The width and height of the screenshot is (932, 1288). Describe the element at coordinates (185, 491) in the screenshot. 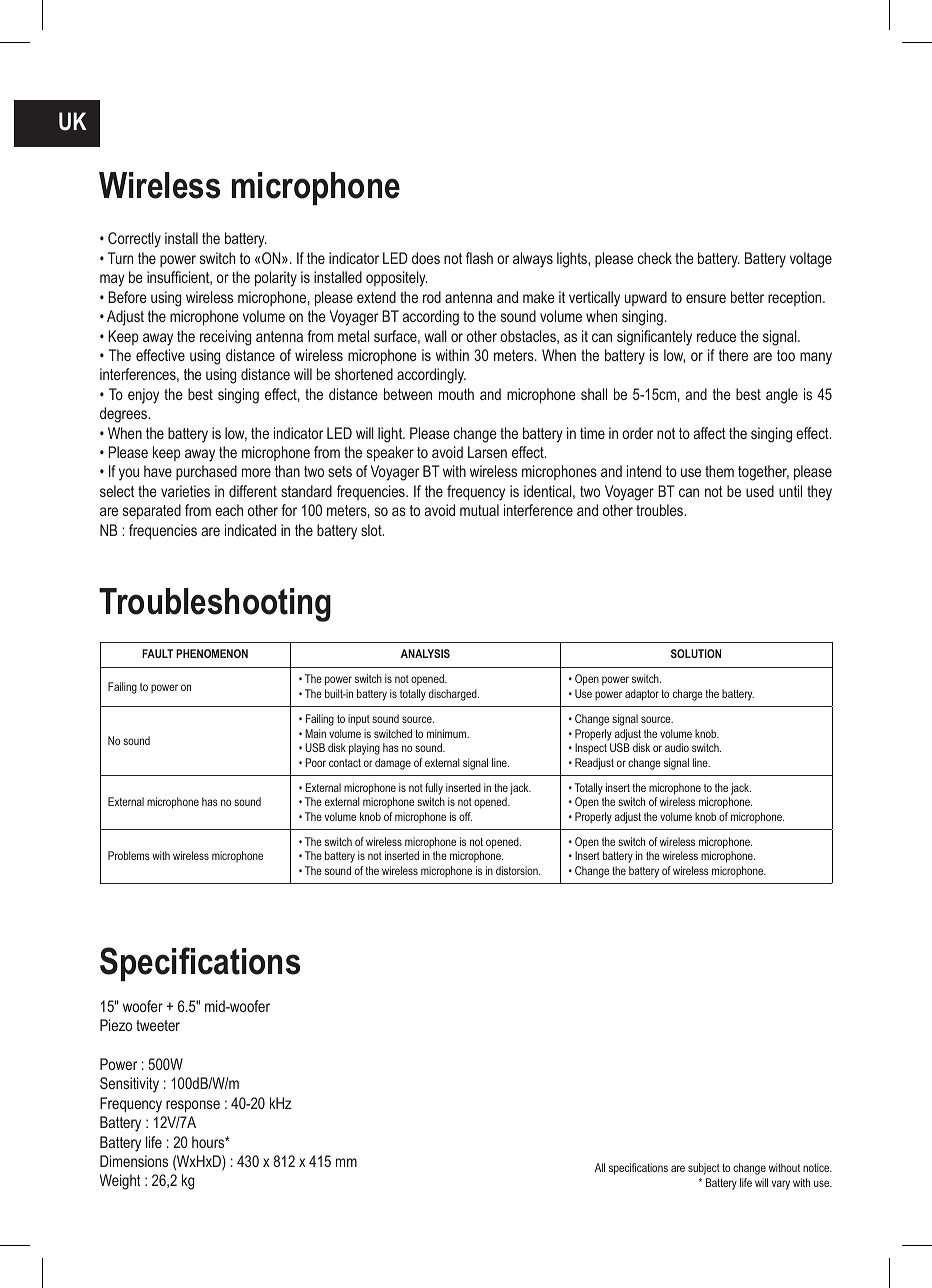

I see `varieties` at that location.
